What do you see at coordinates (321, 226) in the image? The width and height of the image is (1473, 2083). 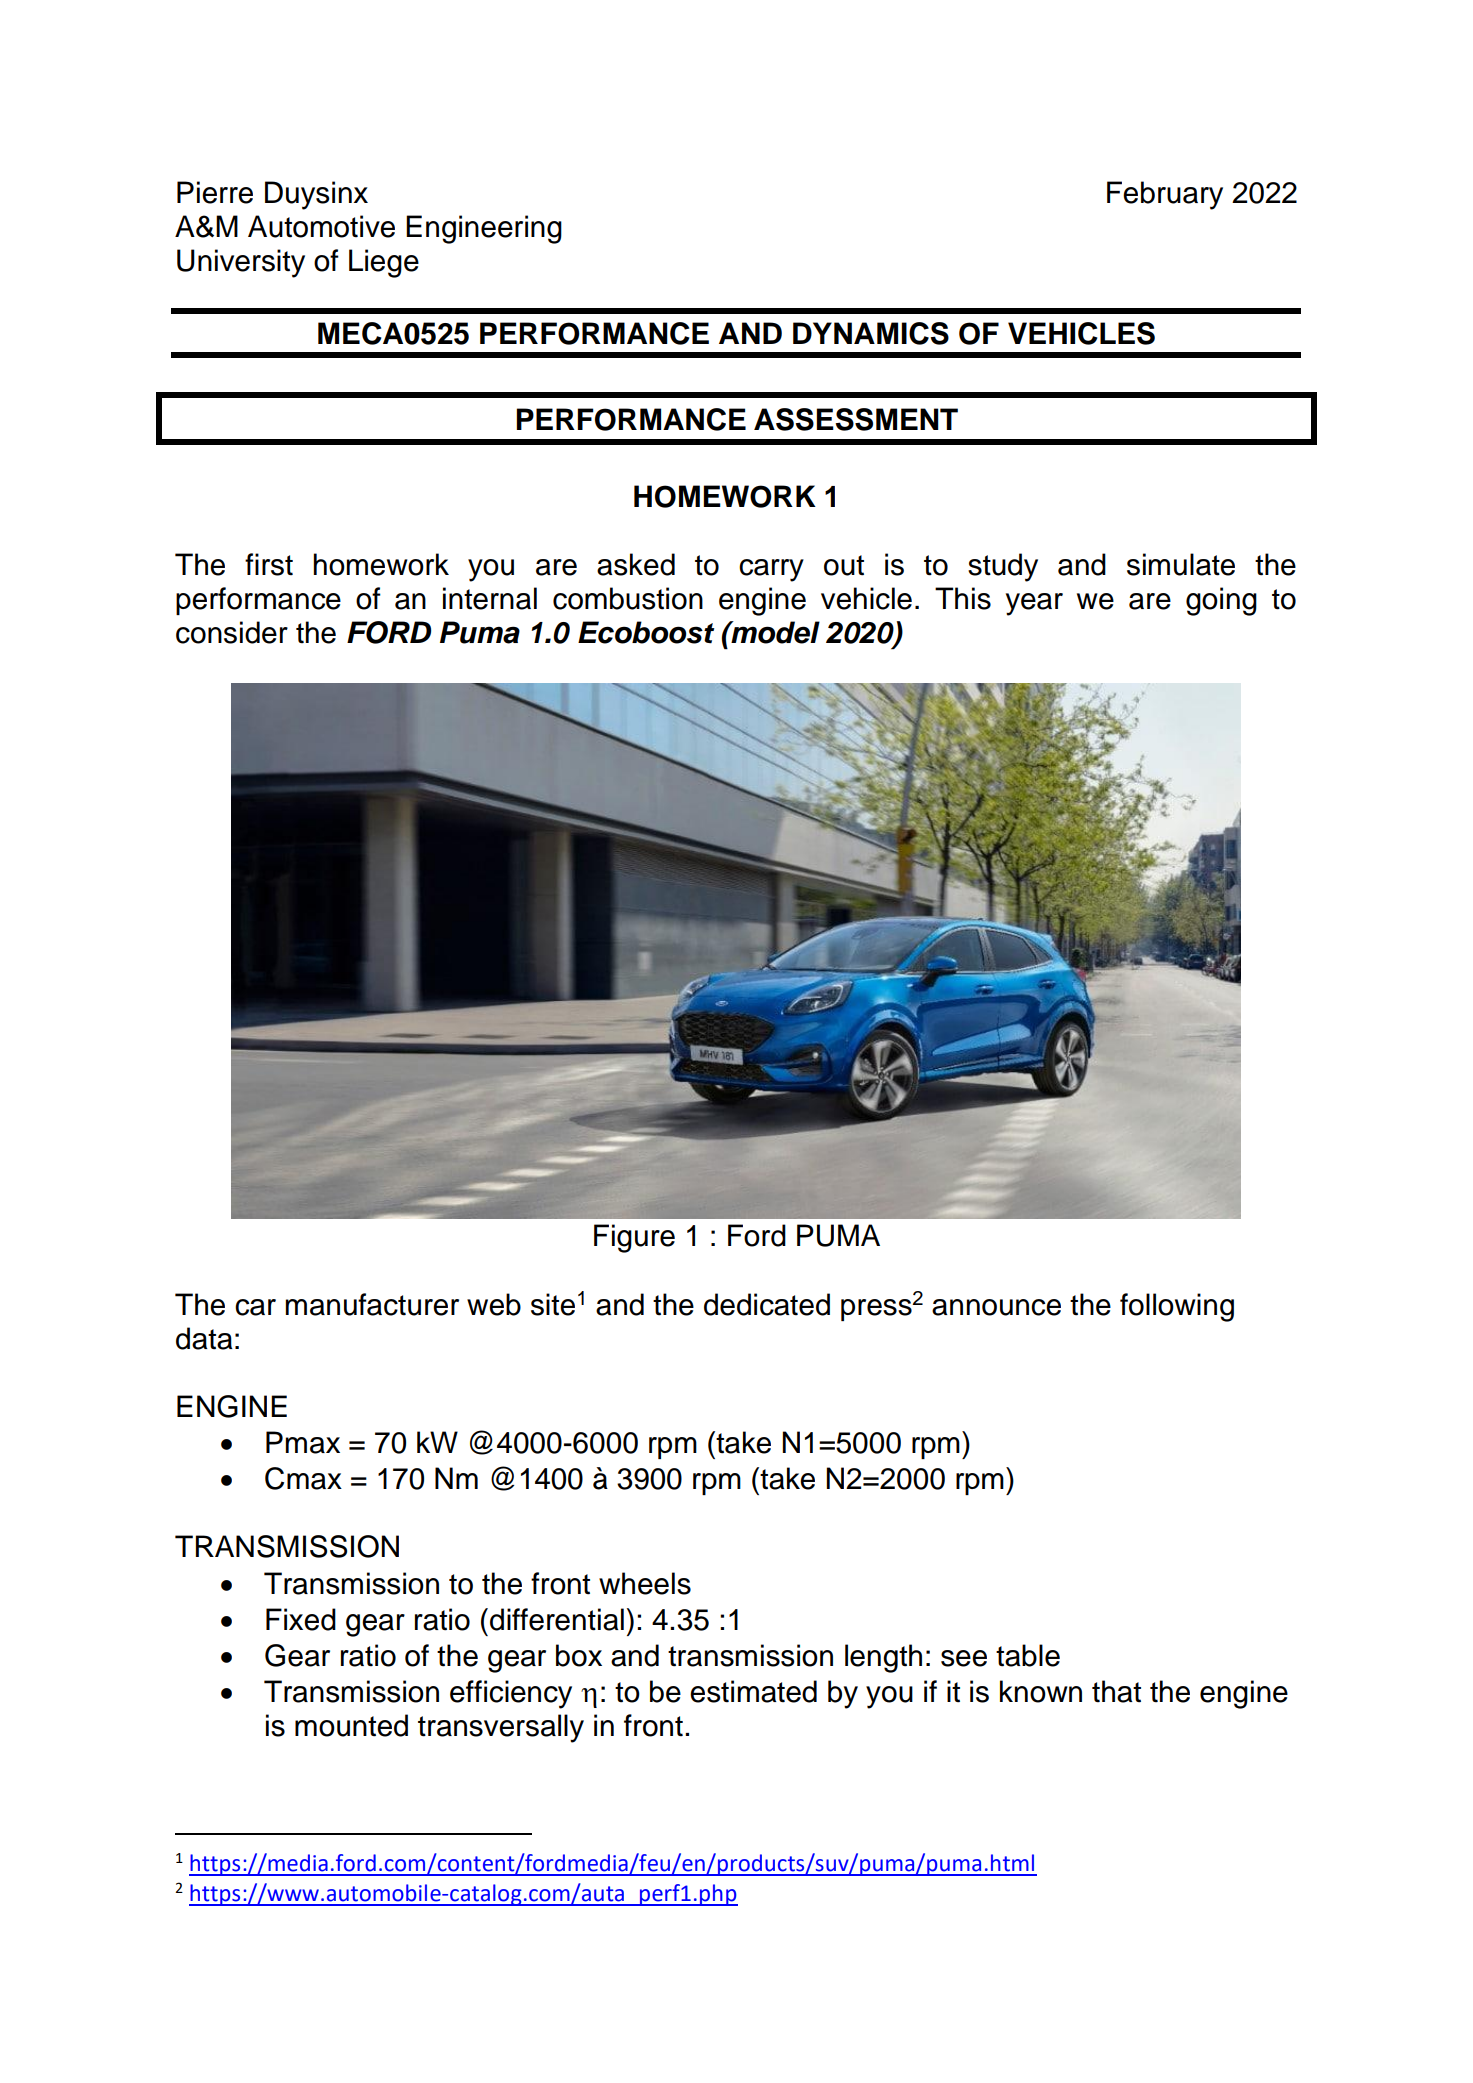 I see `Automotive` at bounding box center [321, 226].
